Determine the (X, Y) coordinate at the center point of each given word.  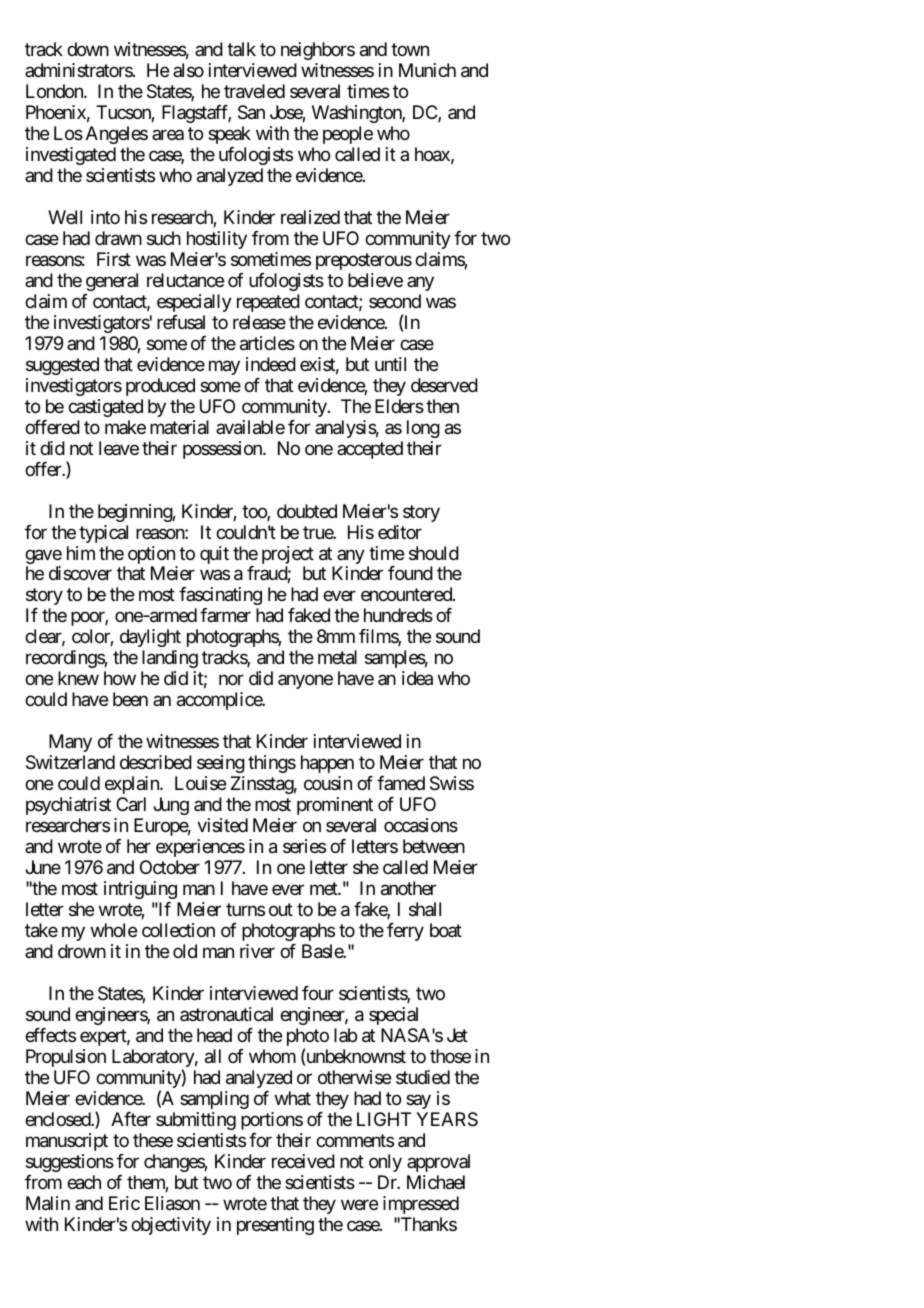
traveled (254, 91)
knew (78, 678)
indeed (271, 364)
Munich (427, 70)
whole (114, 930)
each (84, 1182)
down (88, 49)
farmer (225, 615)
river (257, 951)
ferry (405, 932)
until (390, 364)
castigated (105, 408)
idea (417, 678)
